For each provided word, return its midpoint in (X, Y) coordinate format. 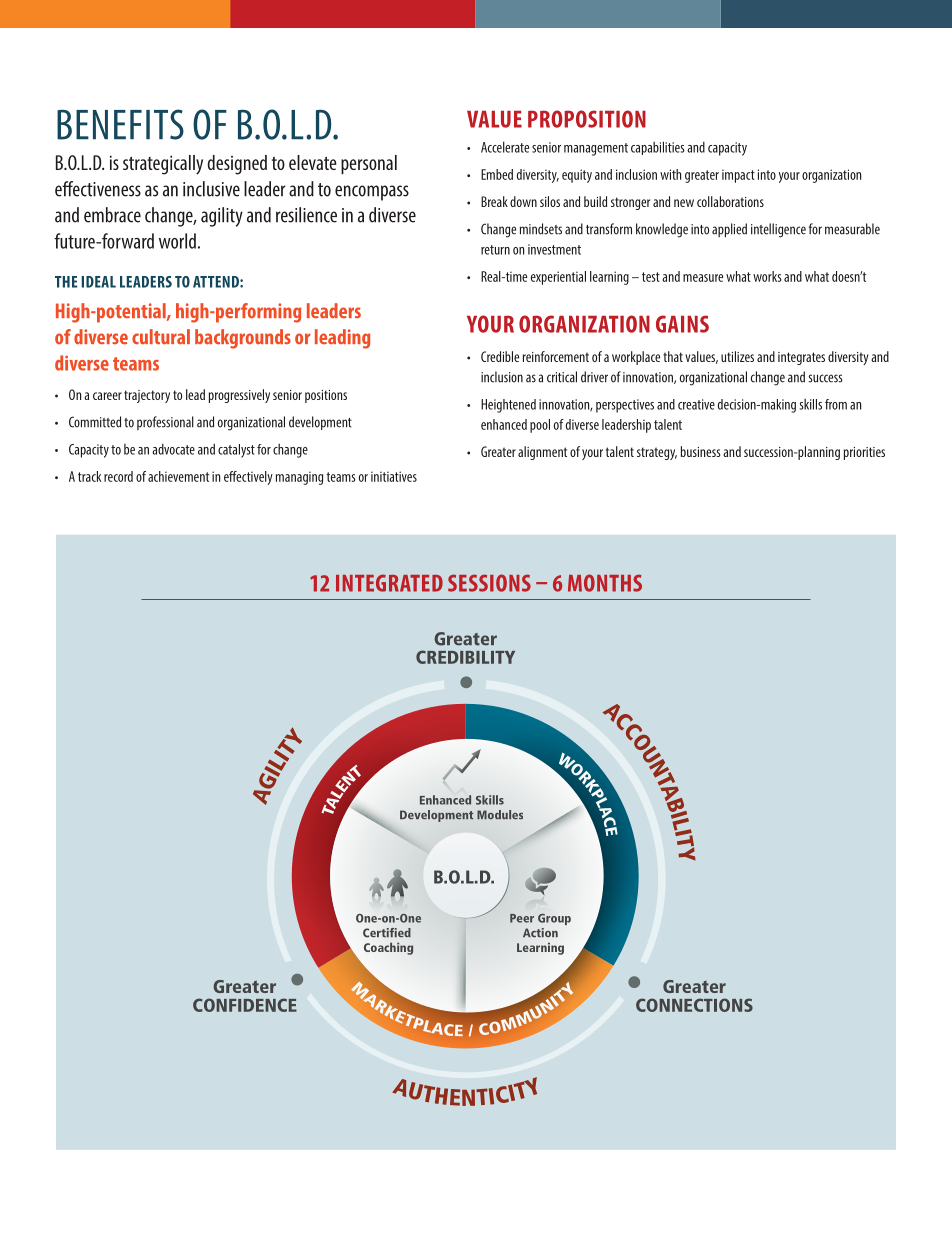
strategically (163, 165)
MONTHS (605, 583)
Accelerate (505, 147)
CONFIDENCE (245, 1005)
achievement (178, 476)
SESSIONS (489, 583)
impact (738, 176)
